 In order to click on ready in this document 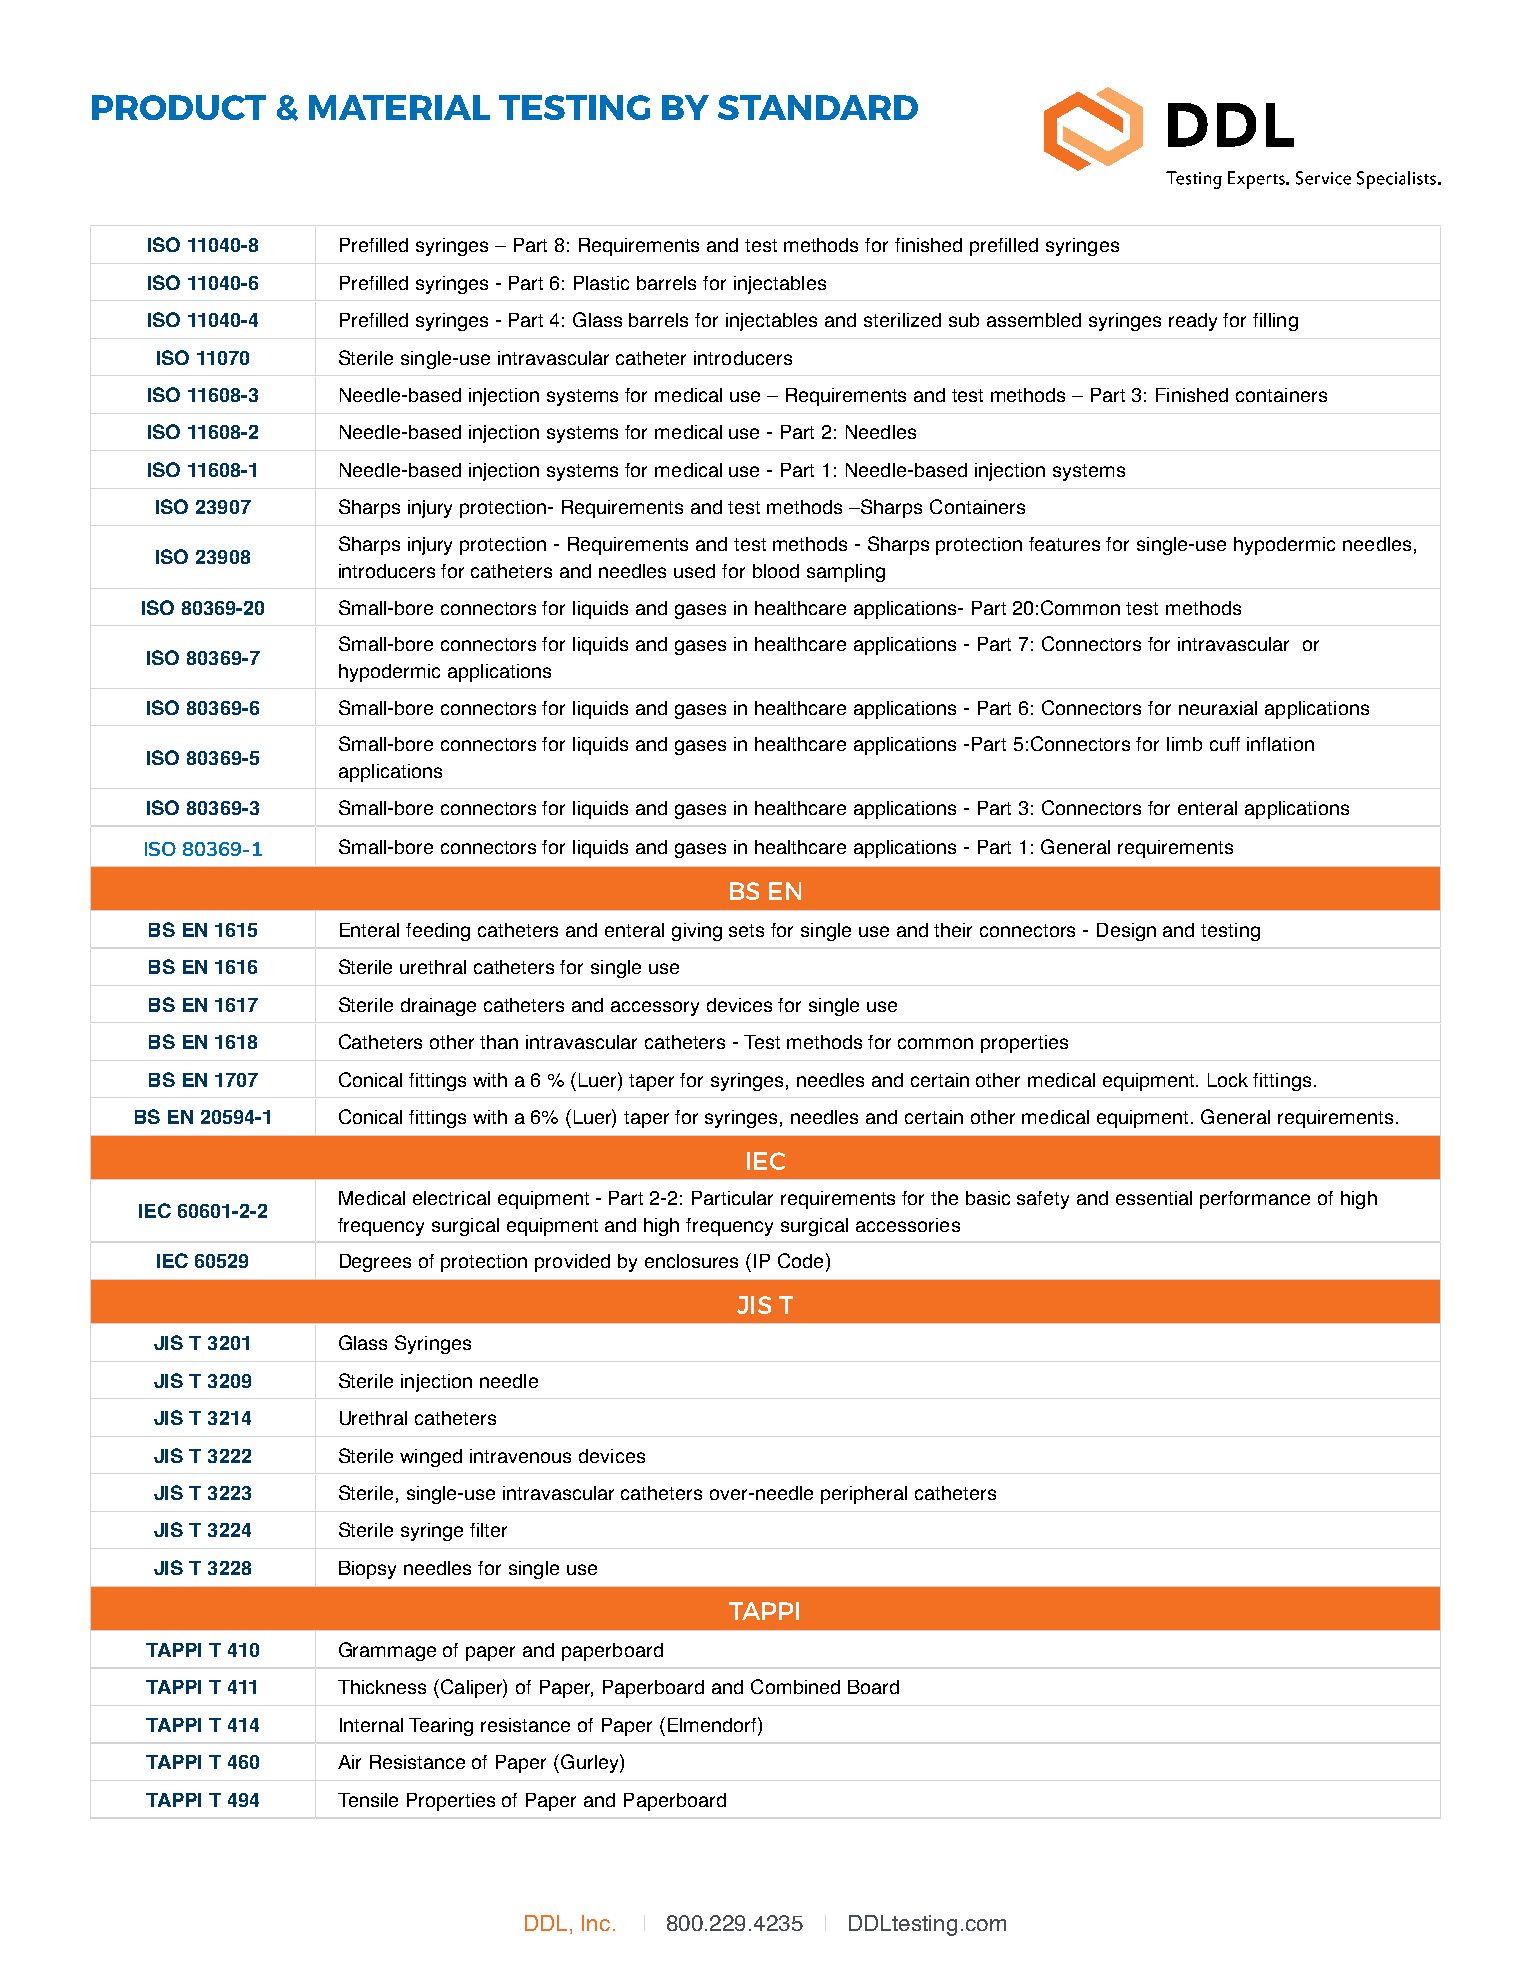, I will do `click(1193, 322)`.
